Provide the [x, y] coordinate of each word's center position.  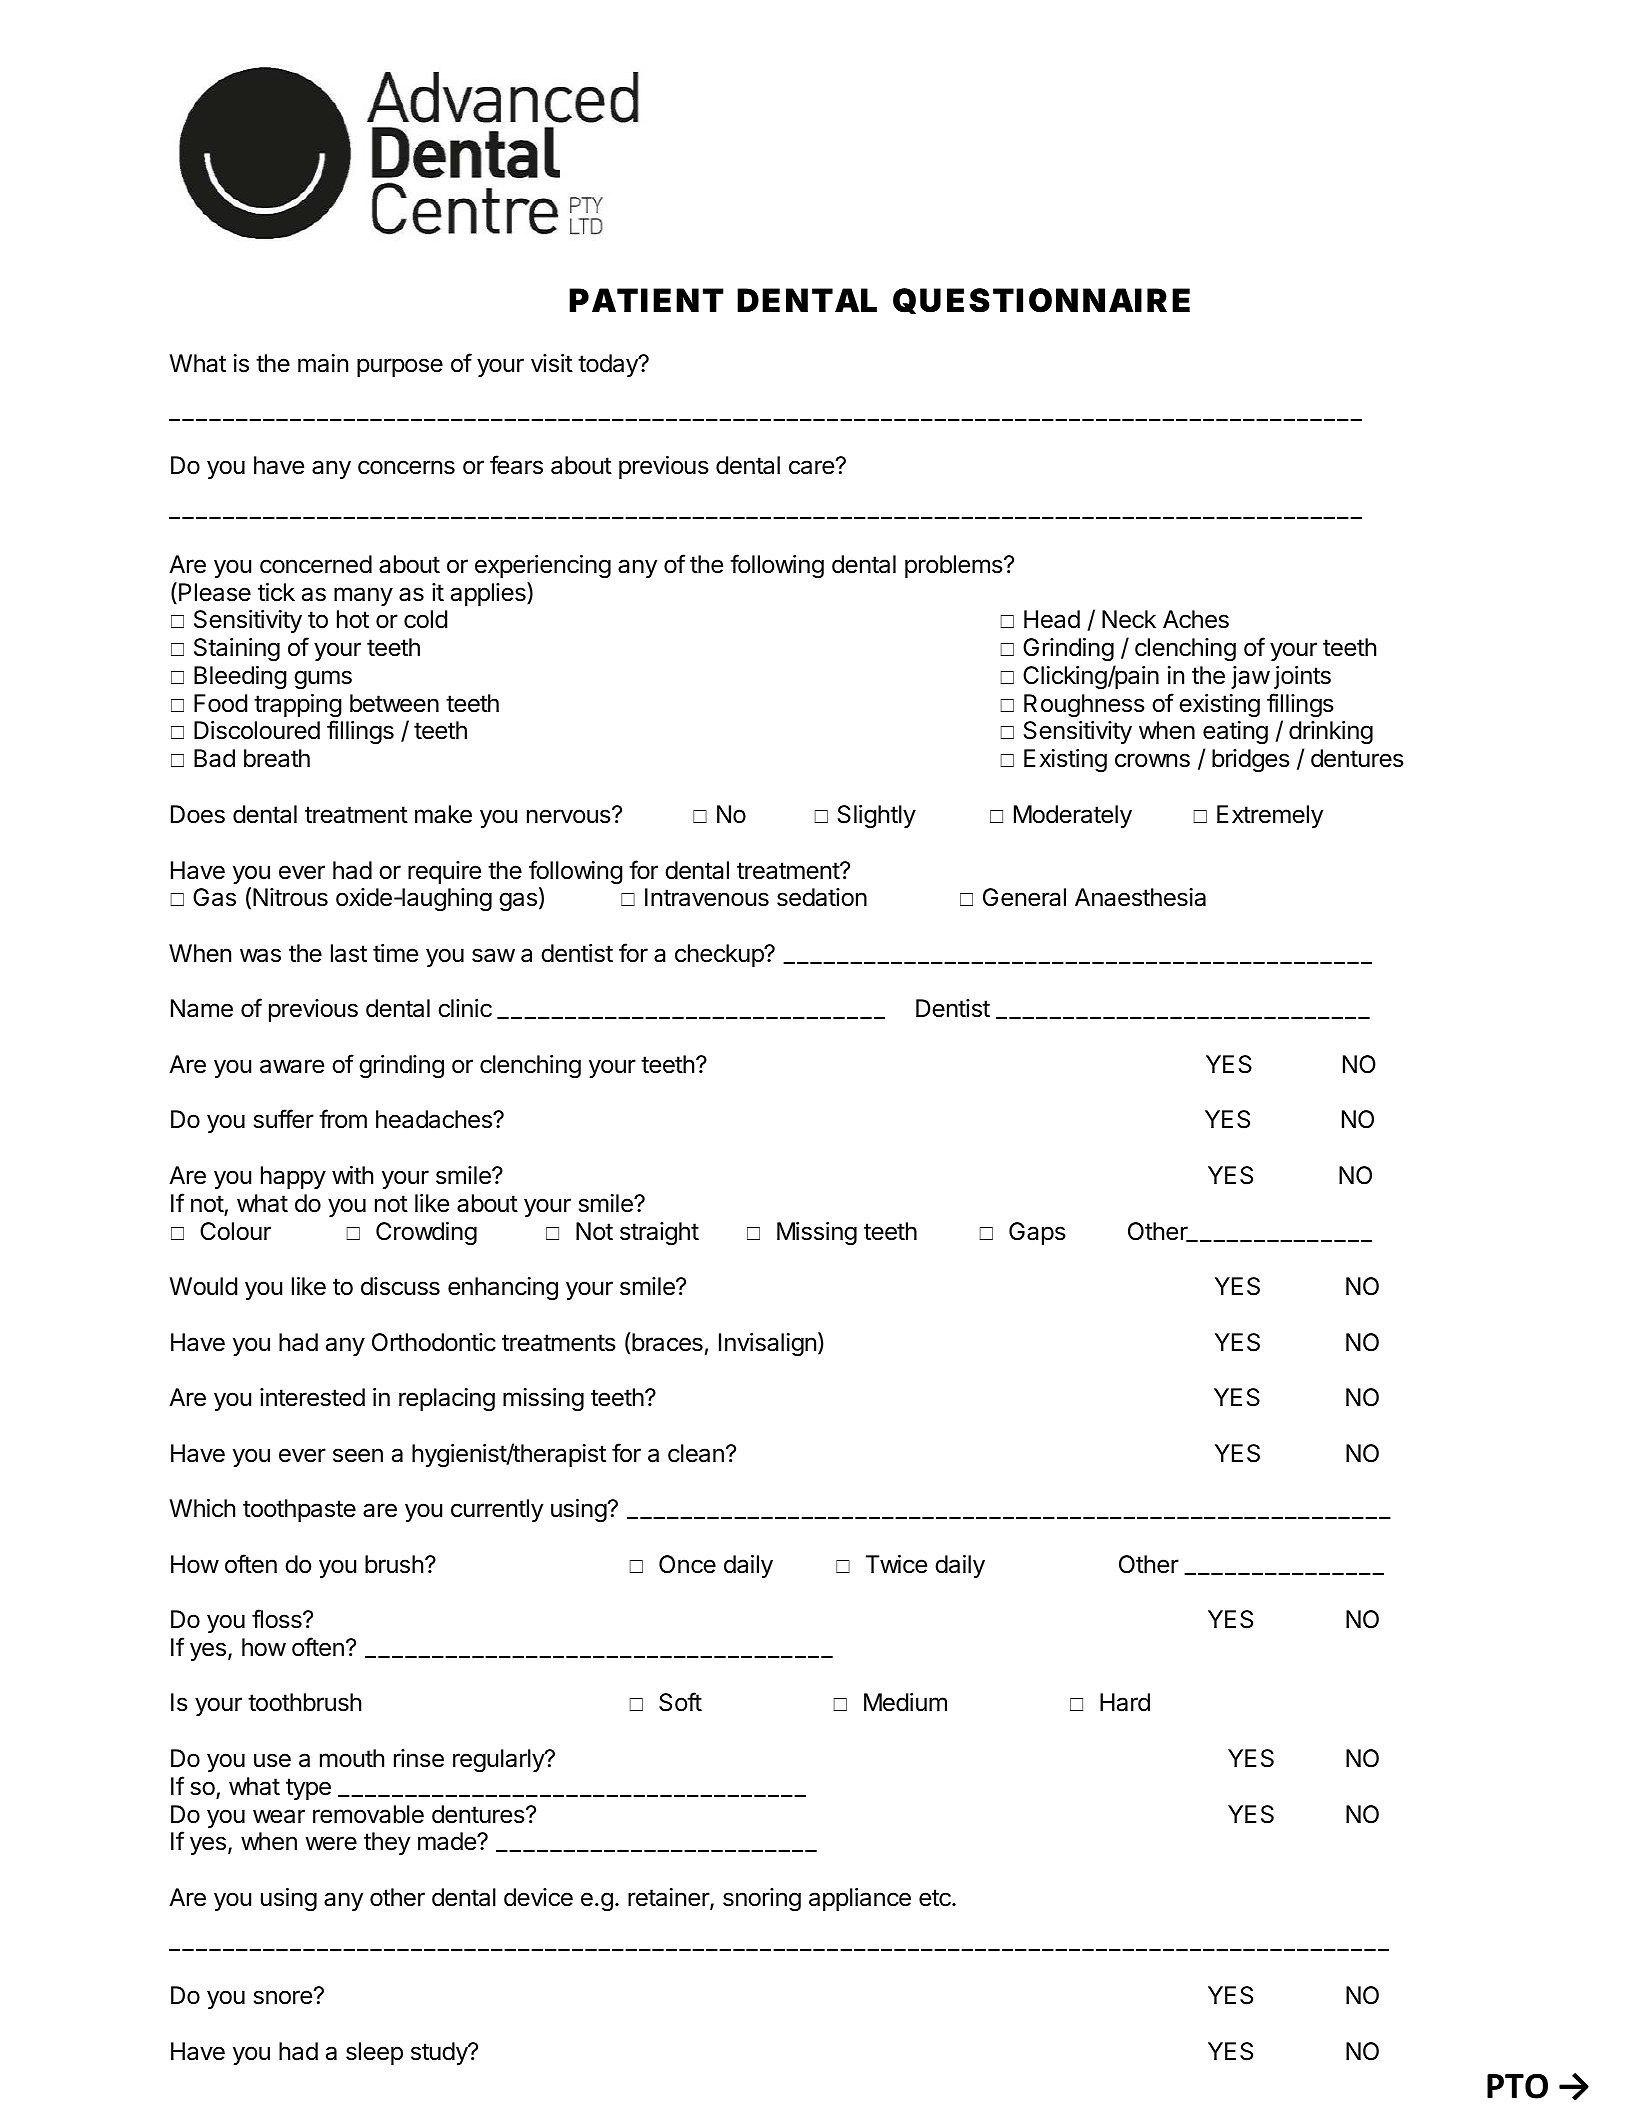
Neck [1129, 619]
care [811, 467]
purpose [400, 367]
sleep [374, 2053]
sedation [822, 897]
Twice [896, 1564]
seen [358, 1455]
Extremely [1270, 816]
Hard [1125, 1702]
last [349, 953]
